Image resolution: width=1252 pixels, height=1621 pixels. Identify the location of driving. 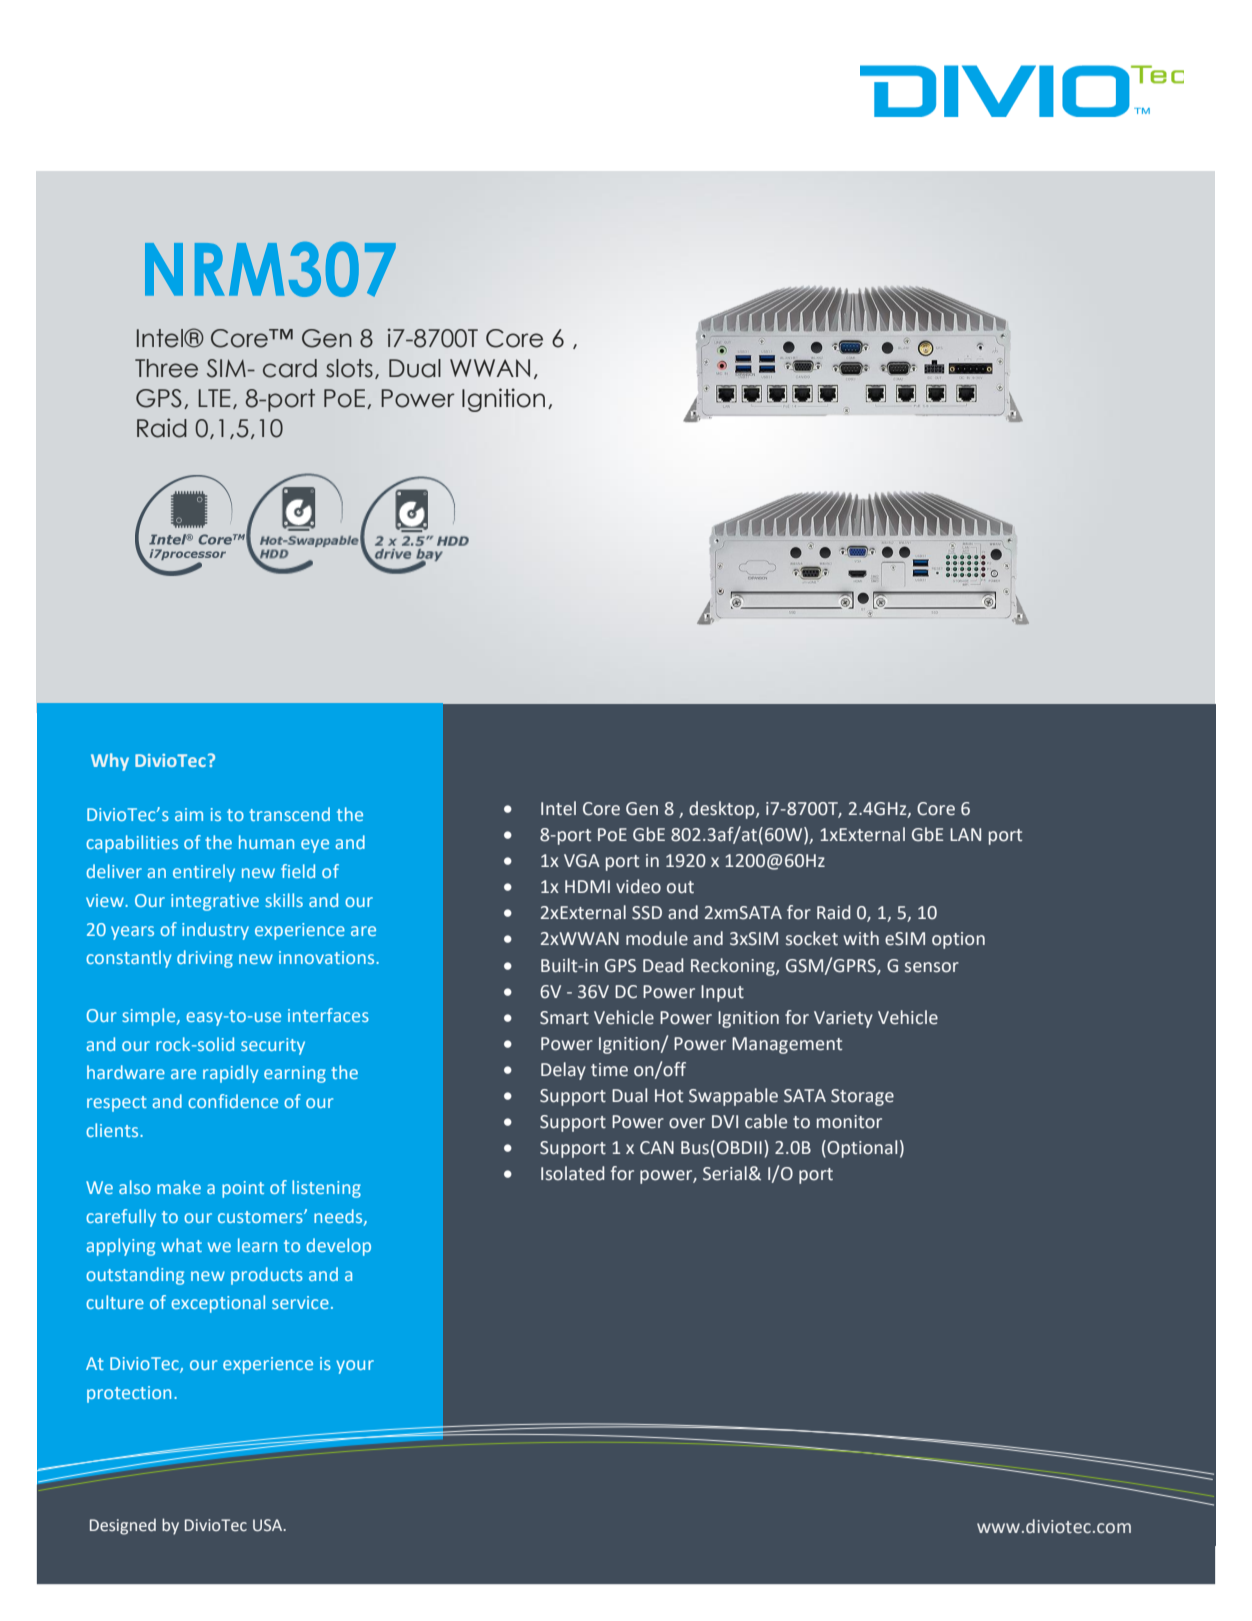
(205, 959).
